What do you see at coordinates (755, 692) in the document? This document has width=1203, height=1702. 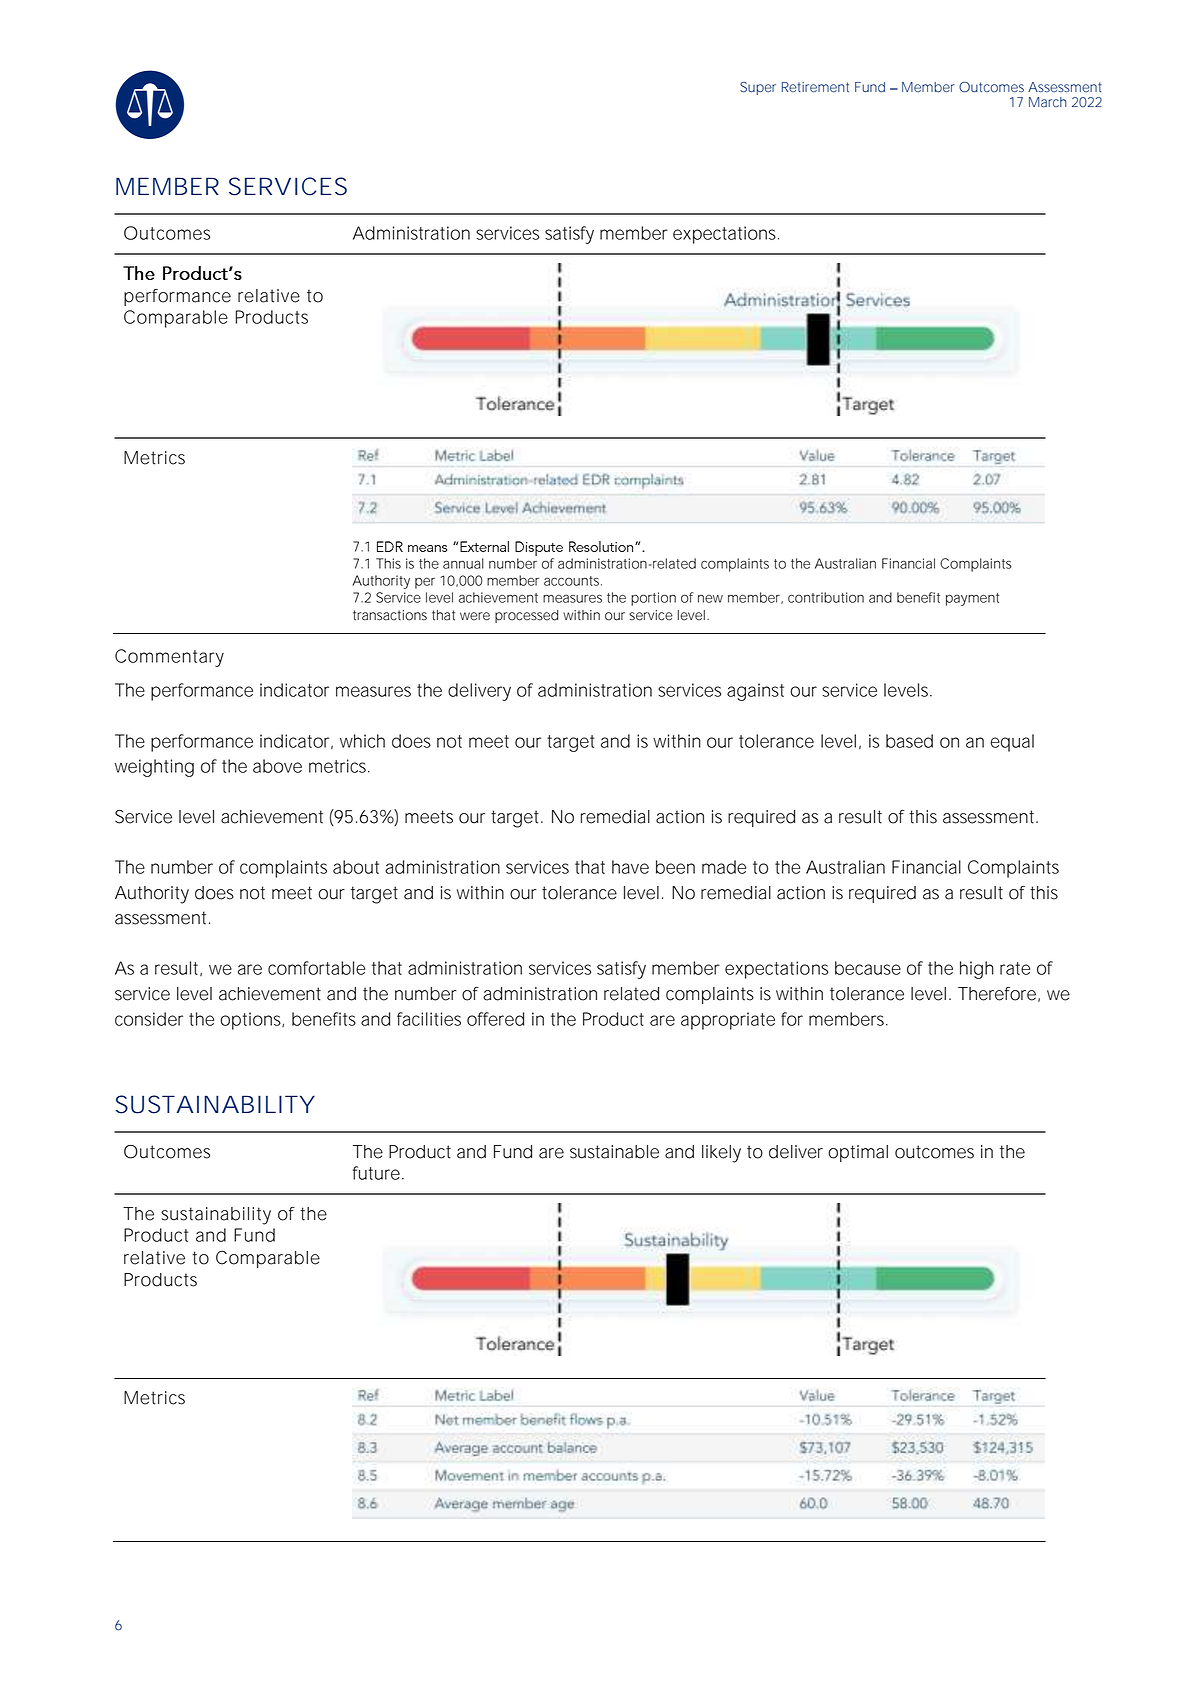 I see `against` at bounding box center [755, 692].
